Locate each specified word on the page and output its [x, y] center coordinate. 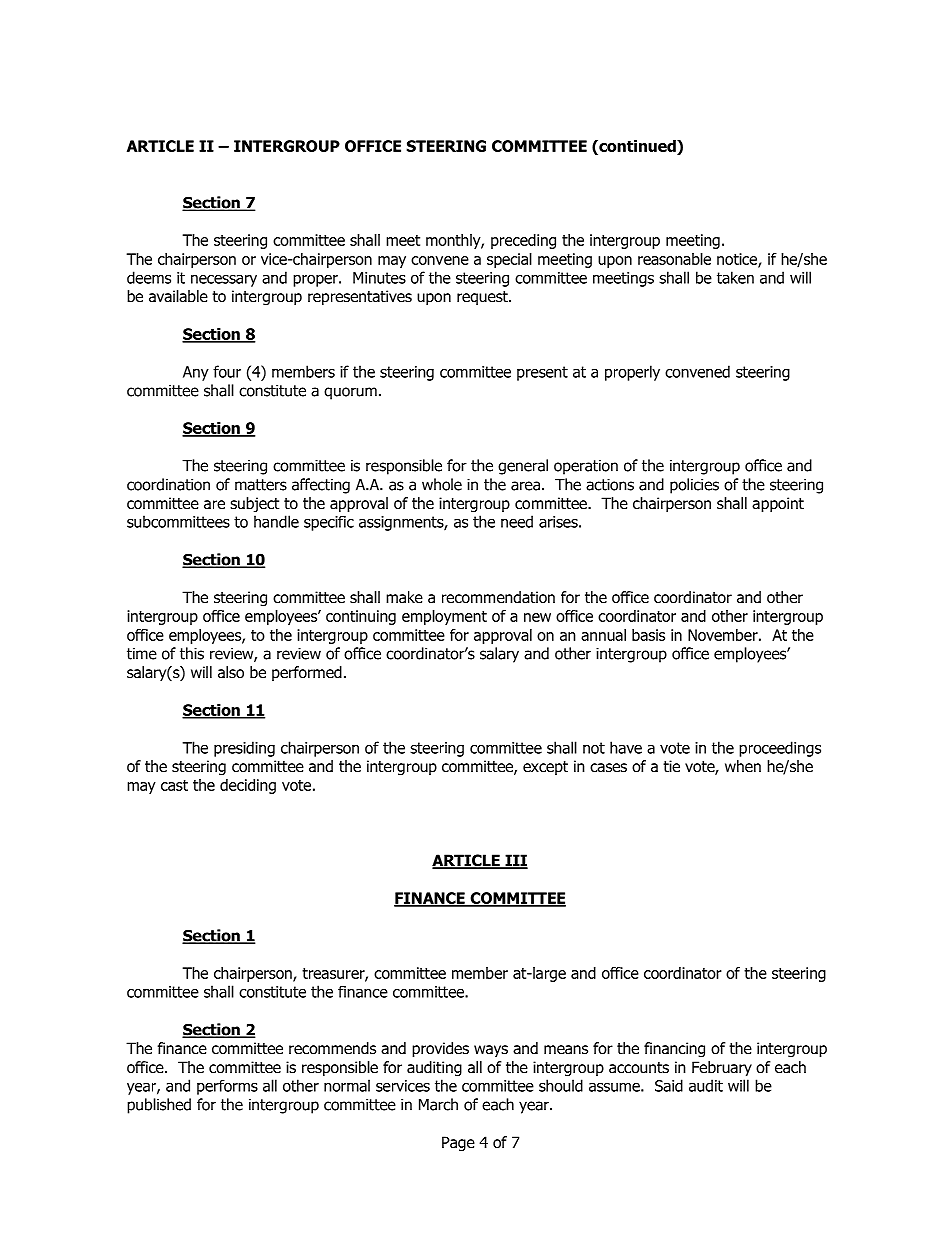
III [515, 861]
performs [227, 1087]
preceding [523, 241]
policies [694, 486]
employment [444, 617]
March [438, 1104]
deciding [248, 786]
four [227, 371]
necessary [224, 281]
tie [671, 766]
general [523, 467]
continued [637, 146]
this [192, 653]
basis [648, 635]
